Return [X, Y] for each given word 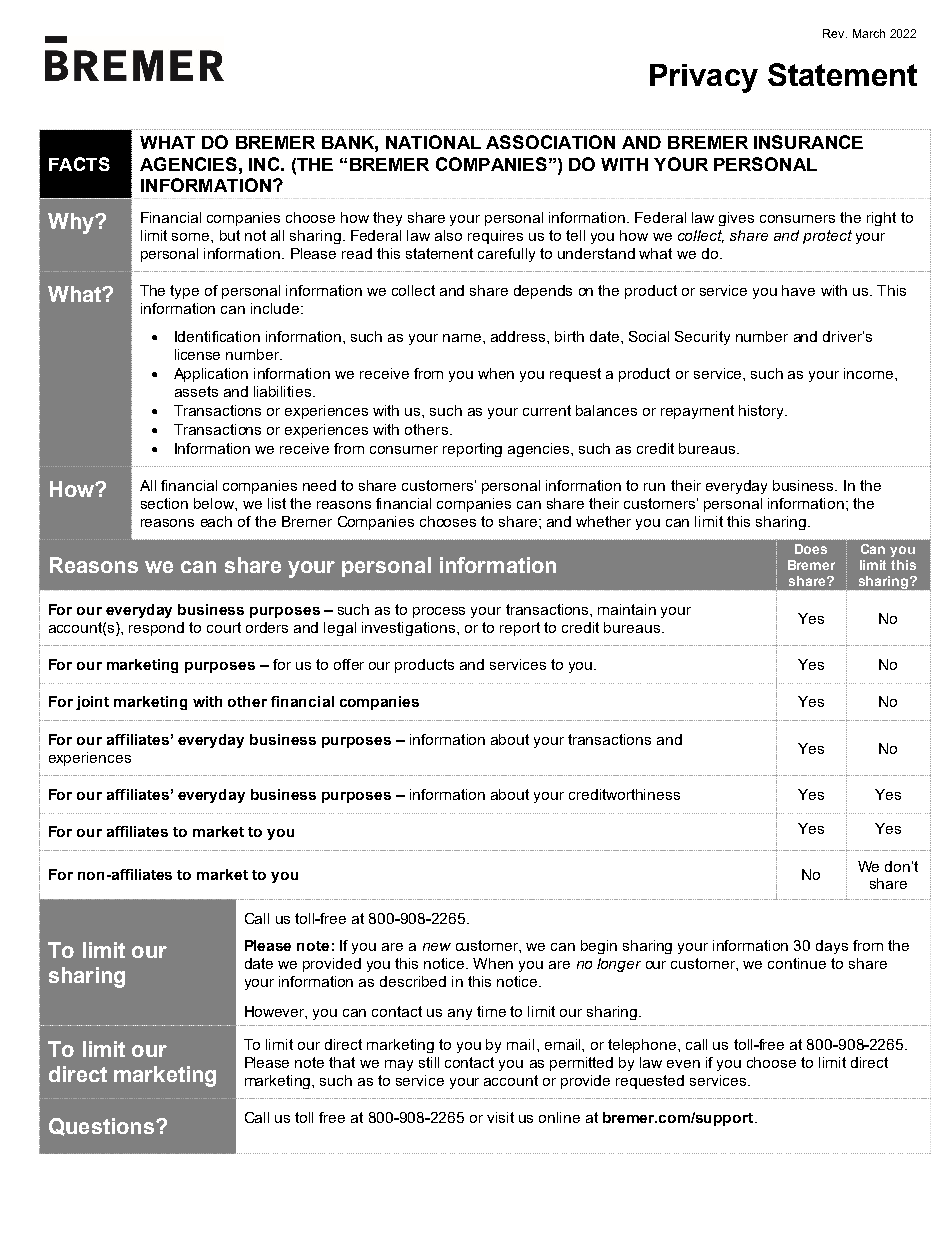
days [832, 947]
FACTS [79, 164]
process [439, 612]
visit [500, 1117]
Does [811, 549]
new [437, 947]
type [184, 292]
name [463, 338]
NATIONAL [433, 142]
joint [92, 703]
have [798, 290]
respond [156, 629]
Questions [101, 1127]
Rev [835, 33]
